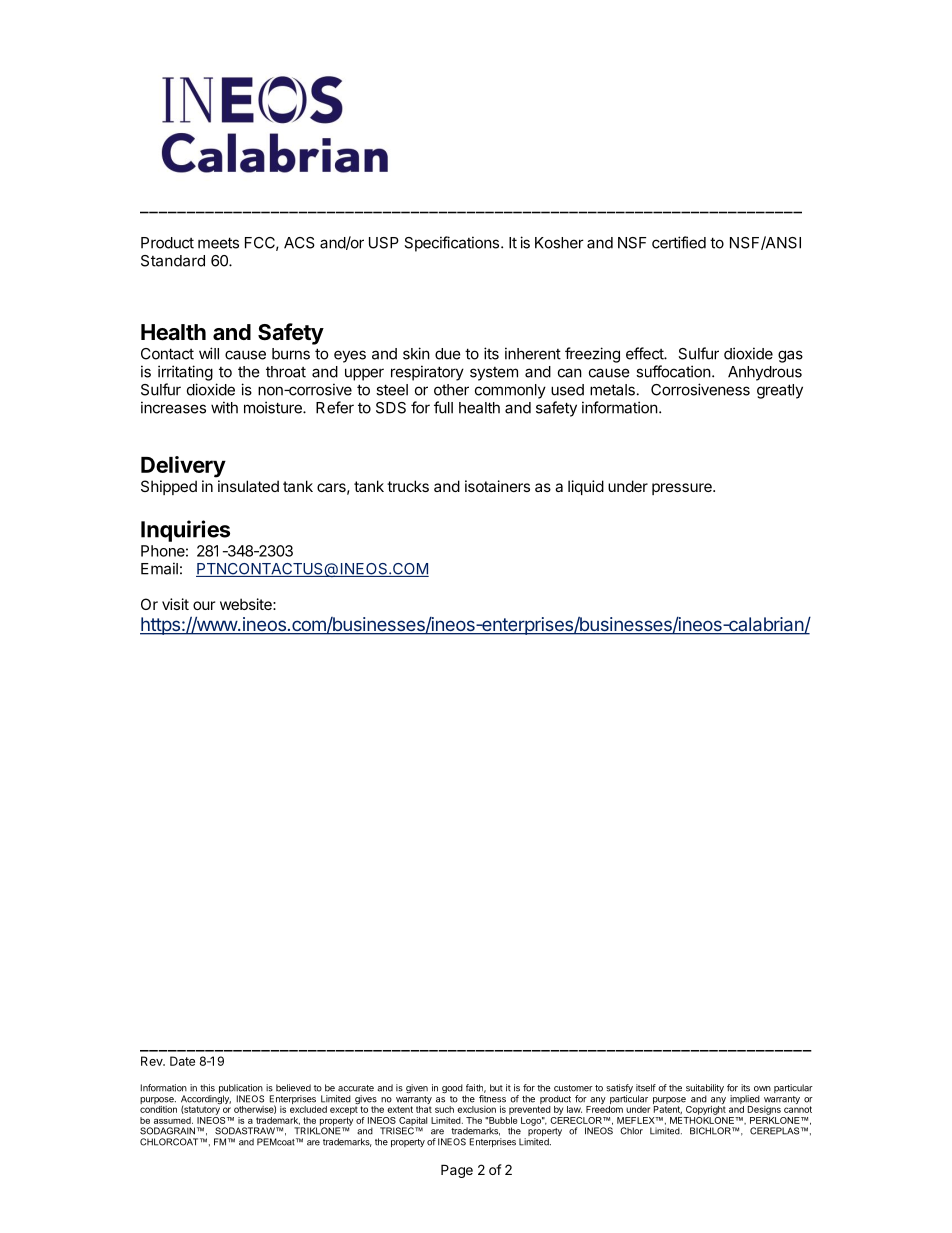 This page has height=1233, width=952. Describe the element at coordinates (173, 1120) in the page. I see `assumed` at that location.
